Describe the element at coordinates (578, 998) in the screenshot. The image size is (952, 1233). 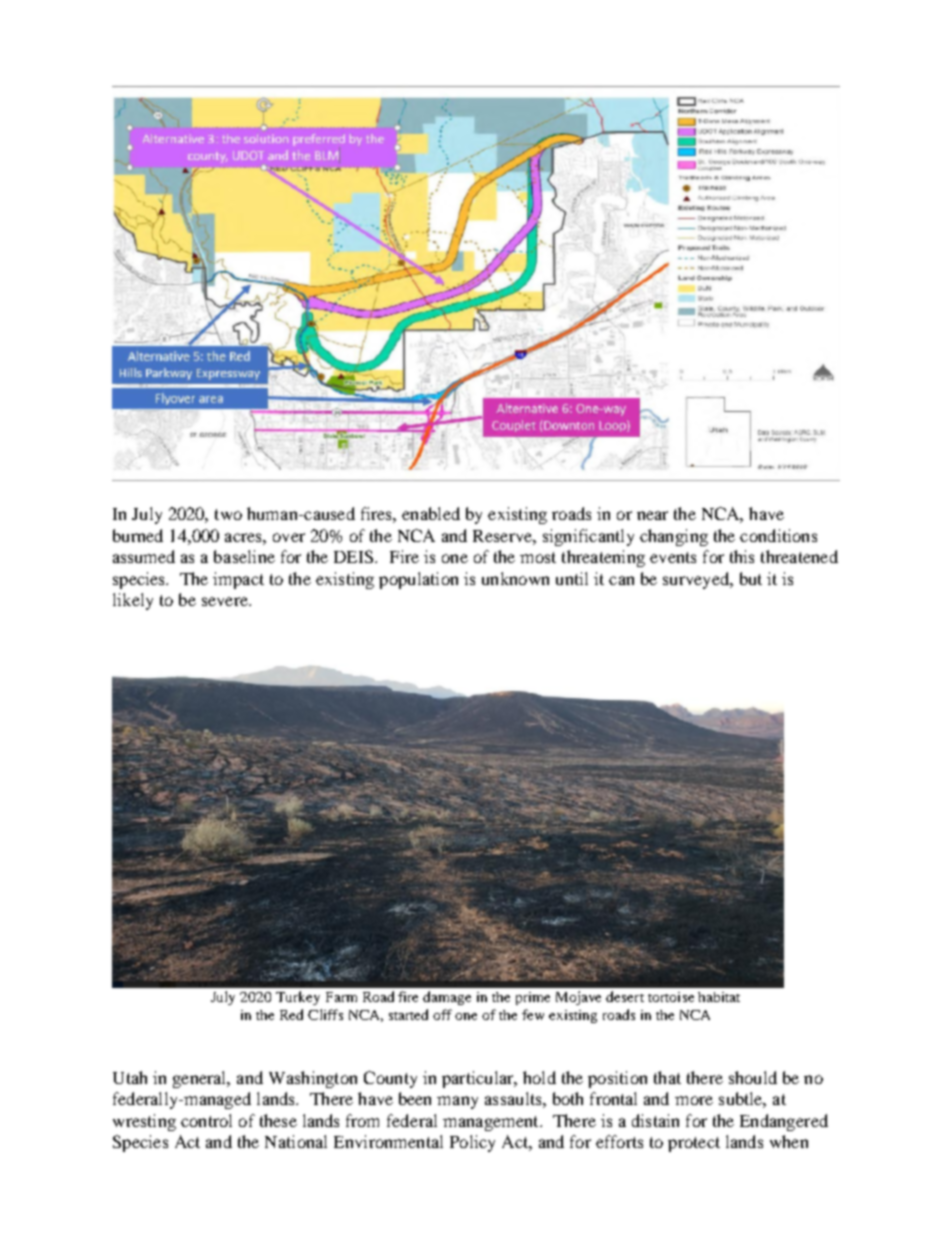
I see `Mojave` at that location.
